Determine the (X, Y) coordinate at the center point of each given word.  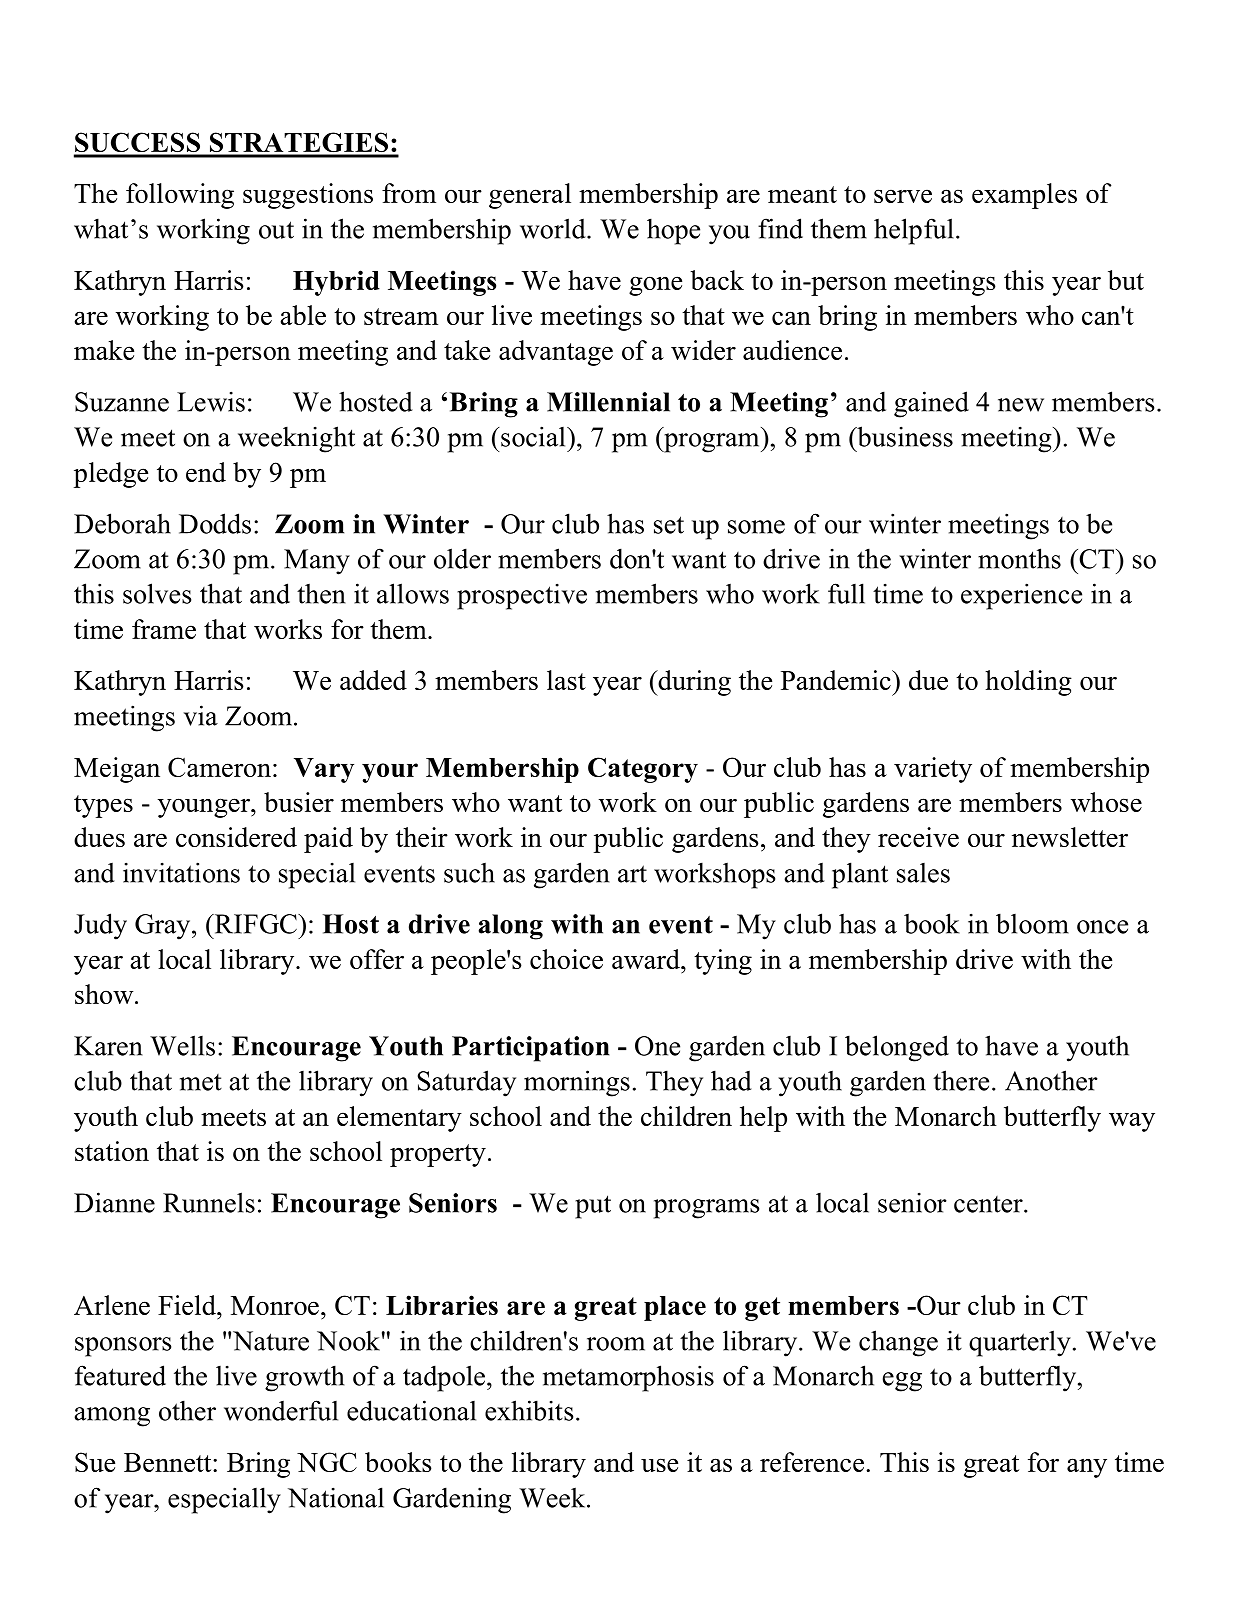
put (593, 1207)
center (989, 1204)
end (206, 472)
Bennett (169, 1462)
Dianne (114, 1202)
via (201, 715)
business (904, 436)
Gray (164, 927)
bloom (1032, 923)
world (554, 228)
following (180, 196)
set (669, 525)
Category (643, 770)
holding (1028, 683)
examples (1024, 196)
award (647, 959)
